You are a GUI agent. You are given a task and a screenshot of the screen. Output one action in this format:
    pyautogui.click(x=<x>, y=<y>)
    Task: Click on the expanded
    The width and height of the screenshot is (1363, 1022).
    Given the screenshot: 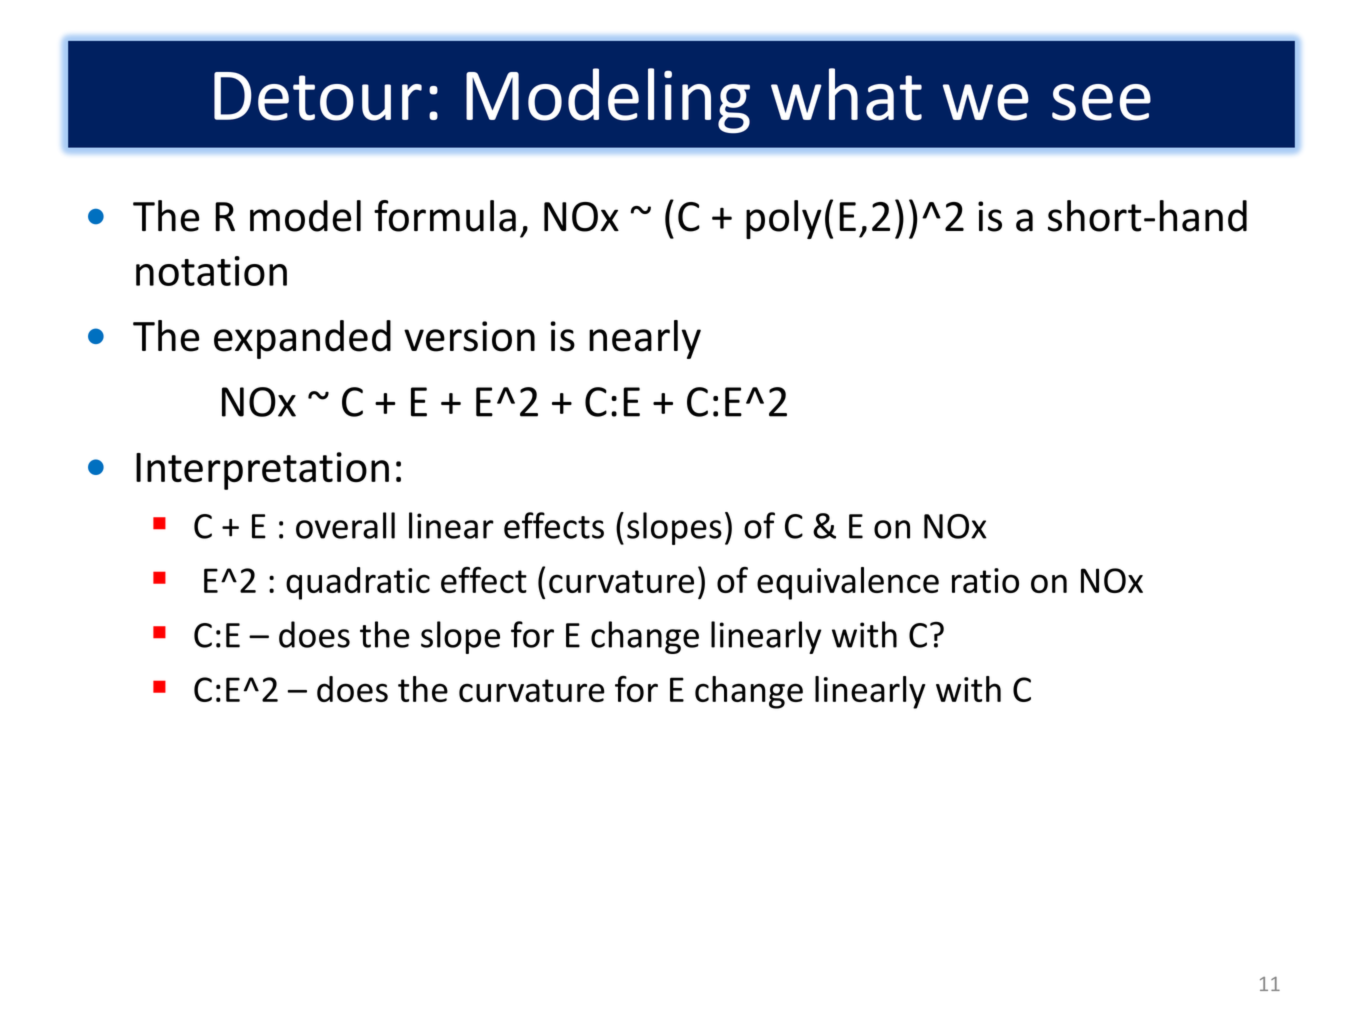 What is the action you would take?
    pyautogui.click(x=302, y=339)
